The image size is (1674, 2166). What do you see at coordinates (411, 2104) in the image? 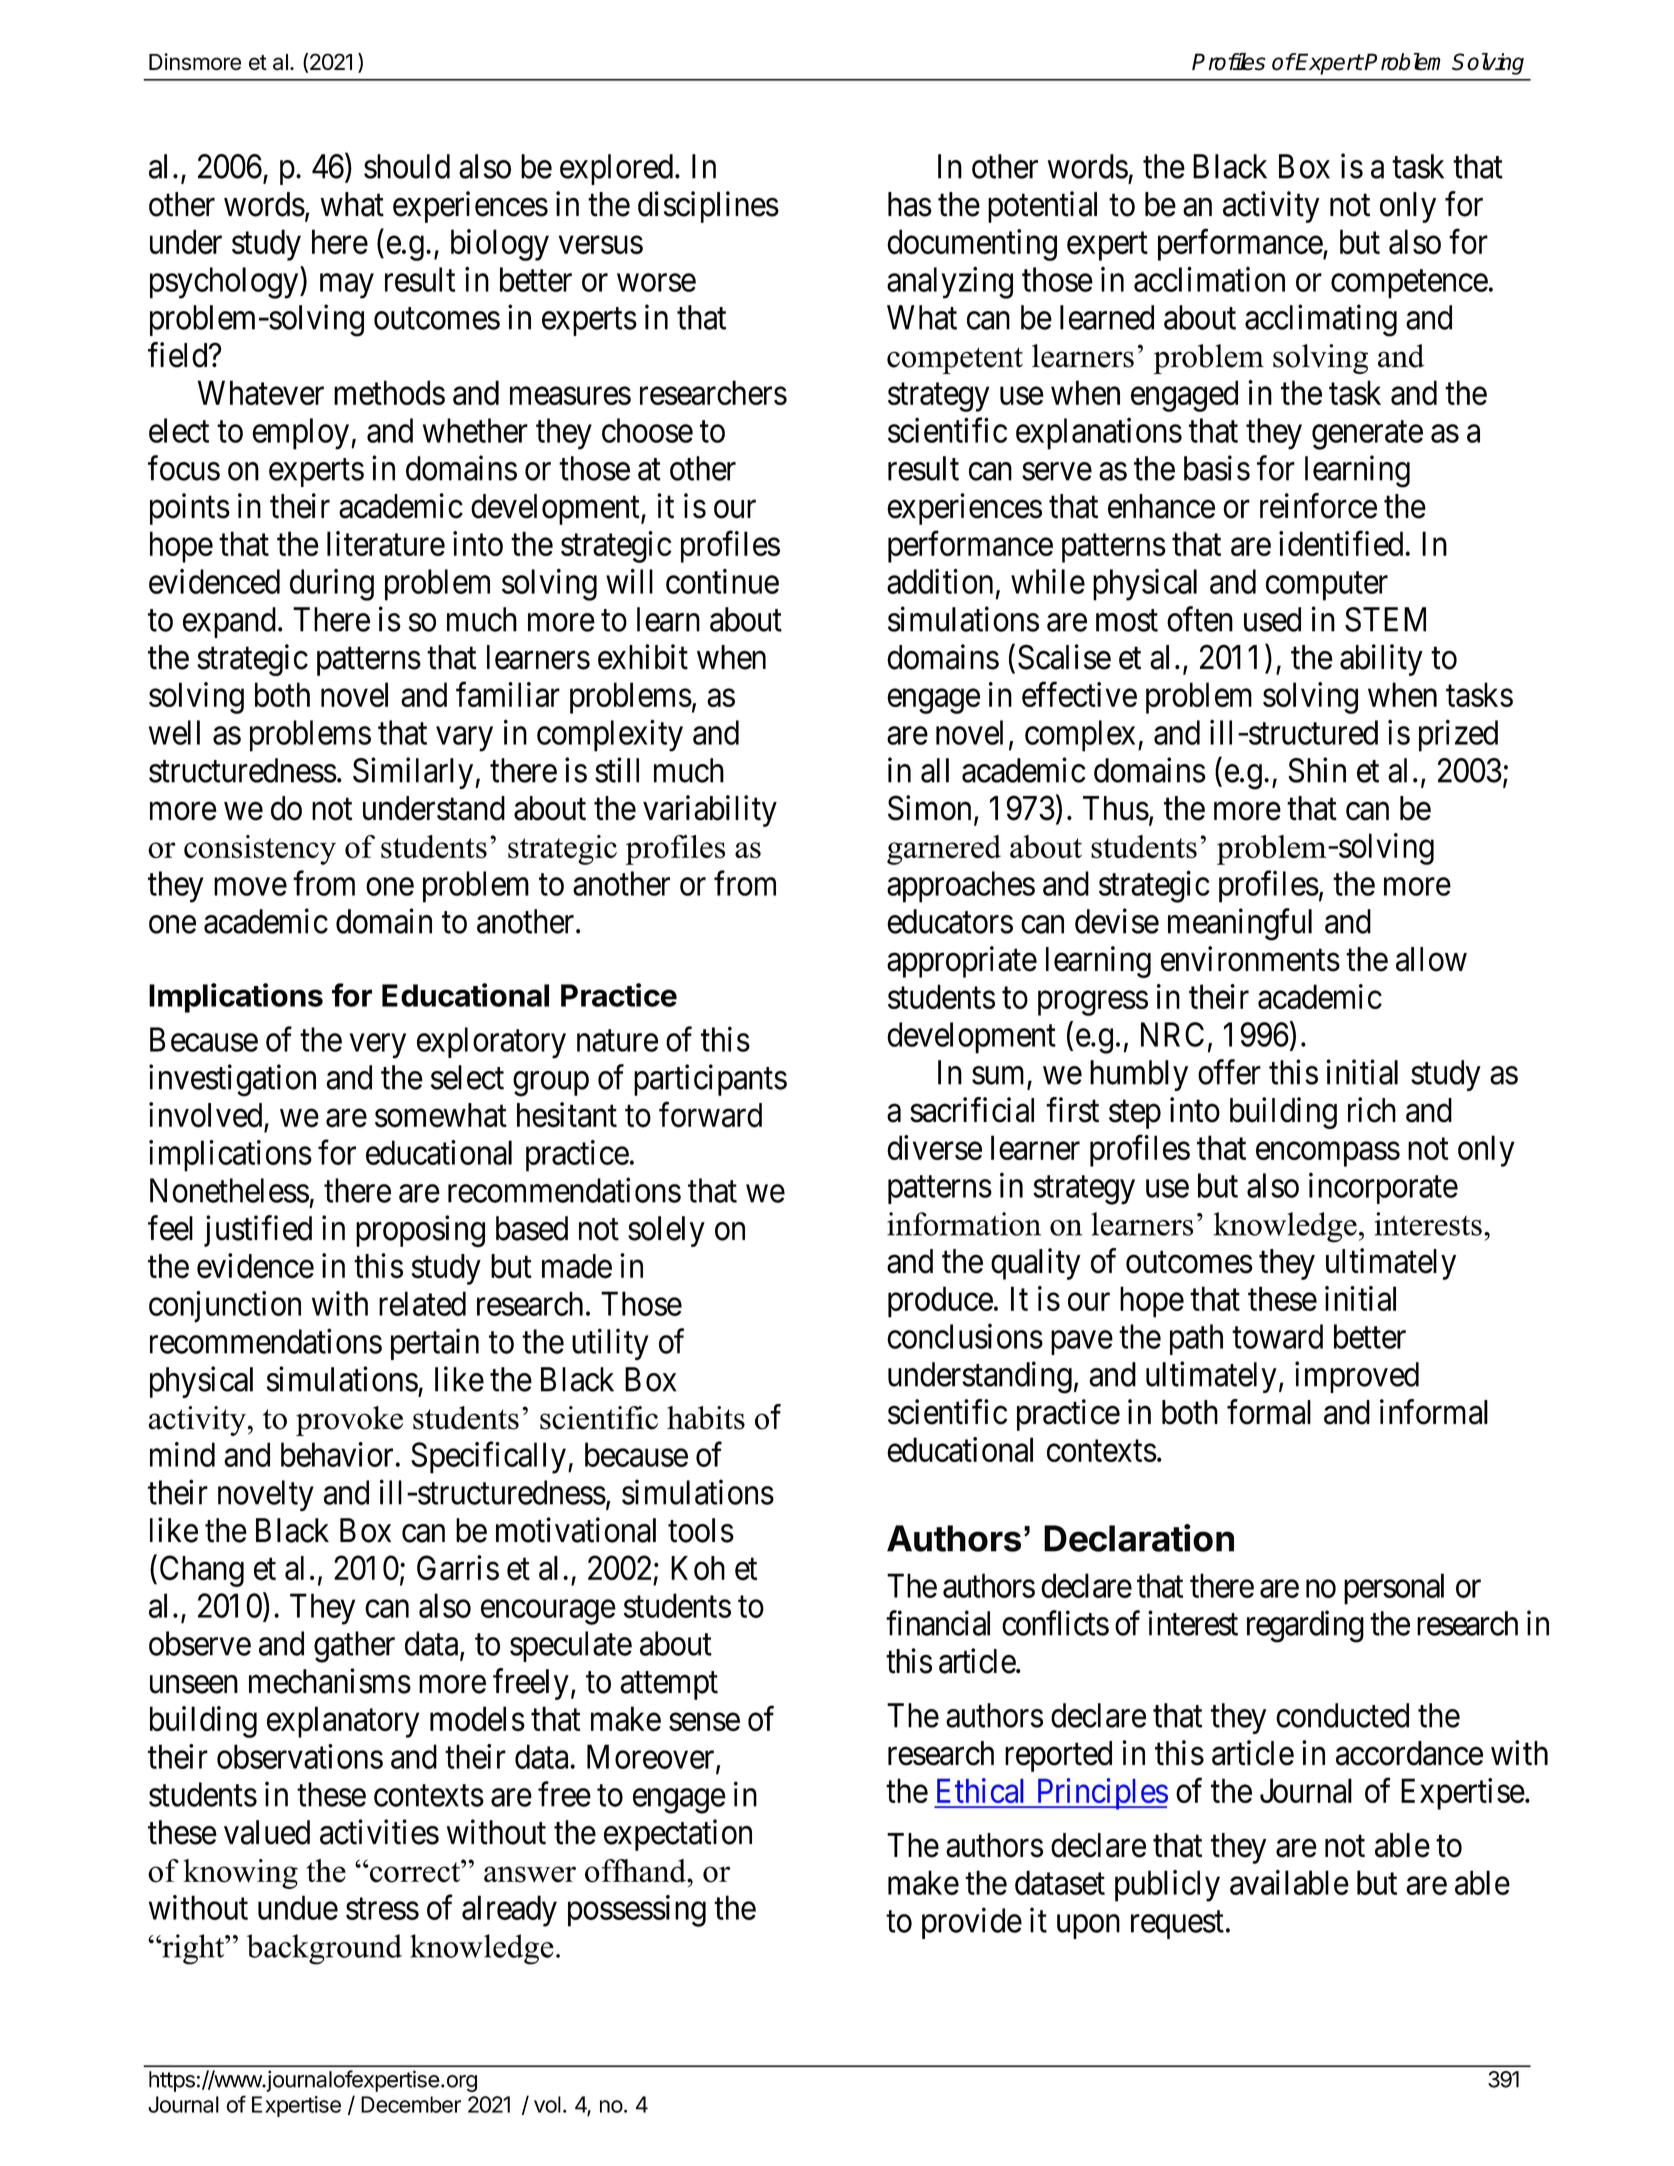
I see `December` at bounding box center [411, 2104].
